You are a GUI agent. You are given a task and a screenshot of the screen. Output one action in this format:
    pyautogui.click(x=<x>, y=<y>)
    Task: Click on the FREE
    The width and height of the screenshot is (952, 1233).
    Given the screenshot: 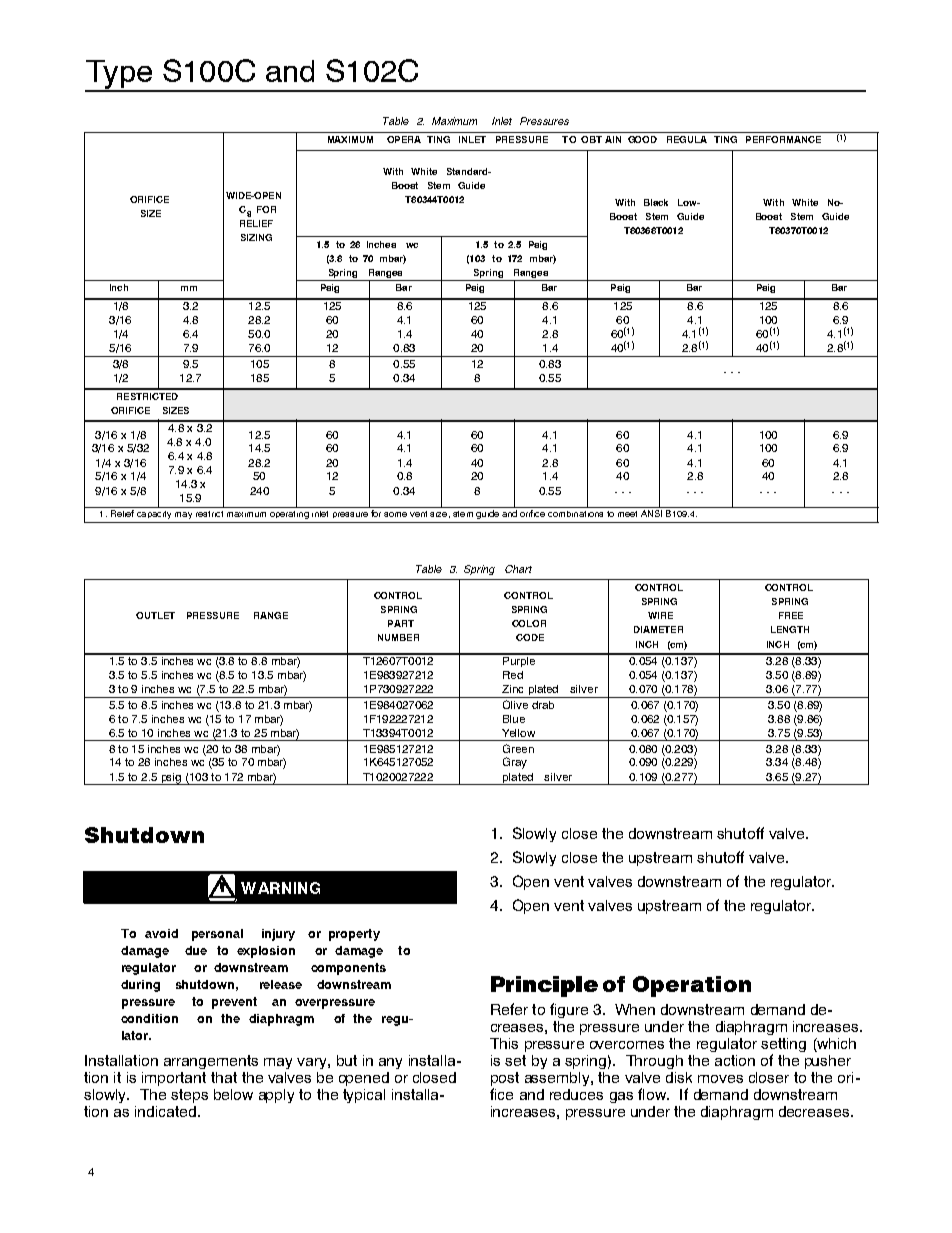 What is the action you would take?
    pyautogui.click(x=791, y=615)
